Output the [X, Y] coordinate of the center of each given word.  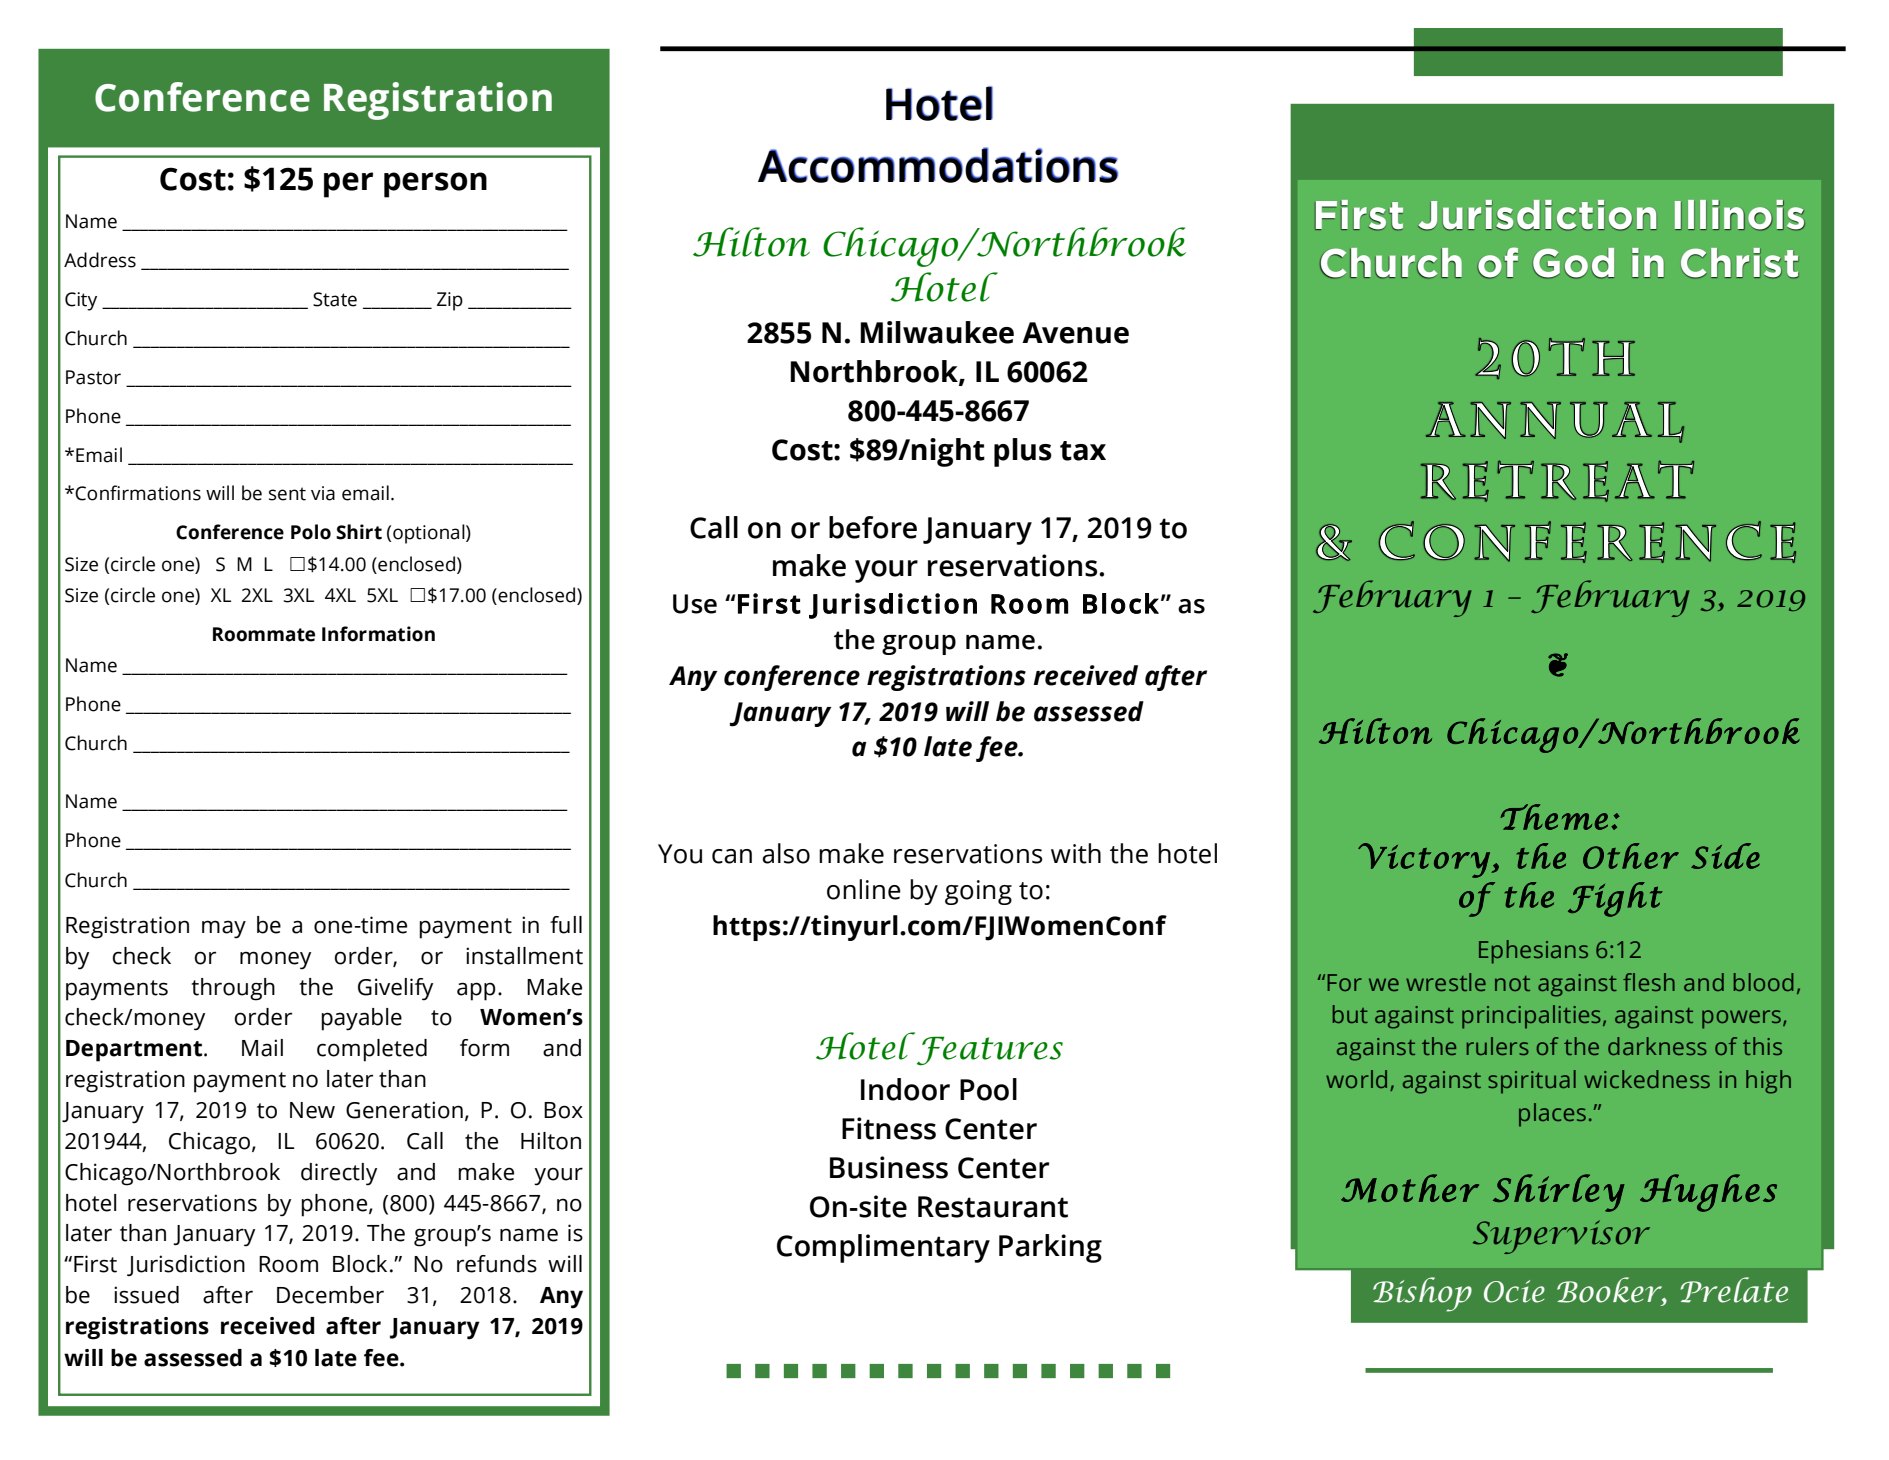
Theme [1554, 817]
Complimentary [883, 1248]
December [330, 1295]
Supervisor [1561, 1237]
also [786, 853]
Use [695, 604]
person [435, 185]
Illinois [1740, 215]
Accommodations [938, 165]
